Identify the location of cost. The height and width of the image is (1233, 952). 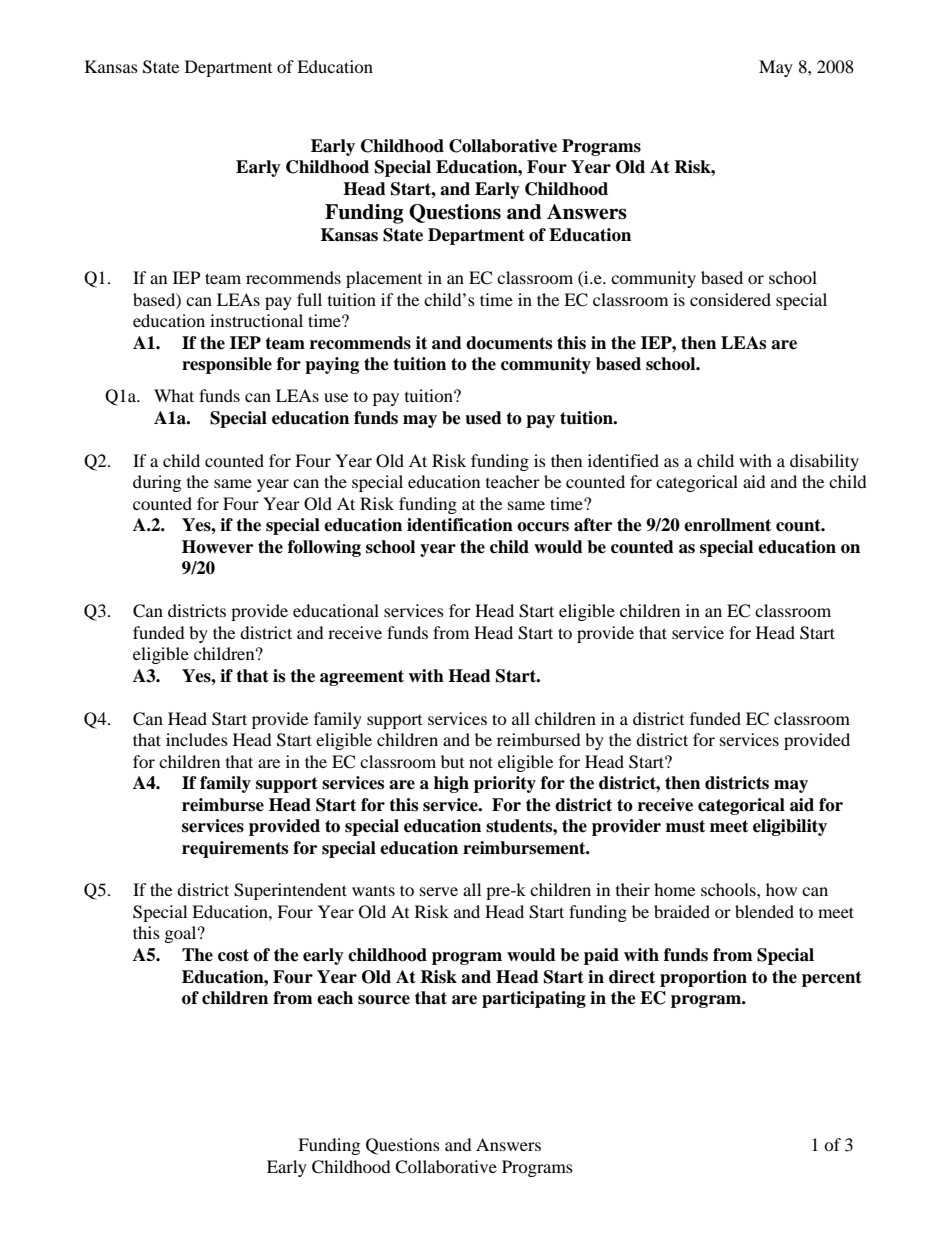
(233, 955).
